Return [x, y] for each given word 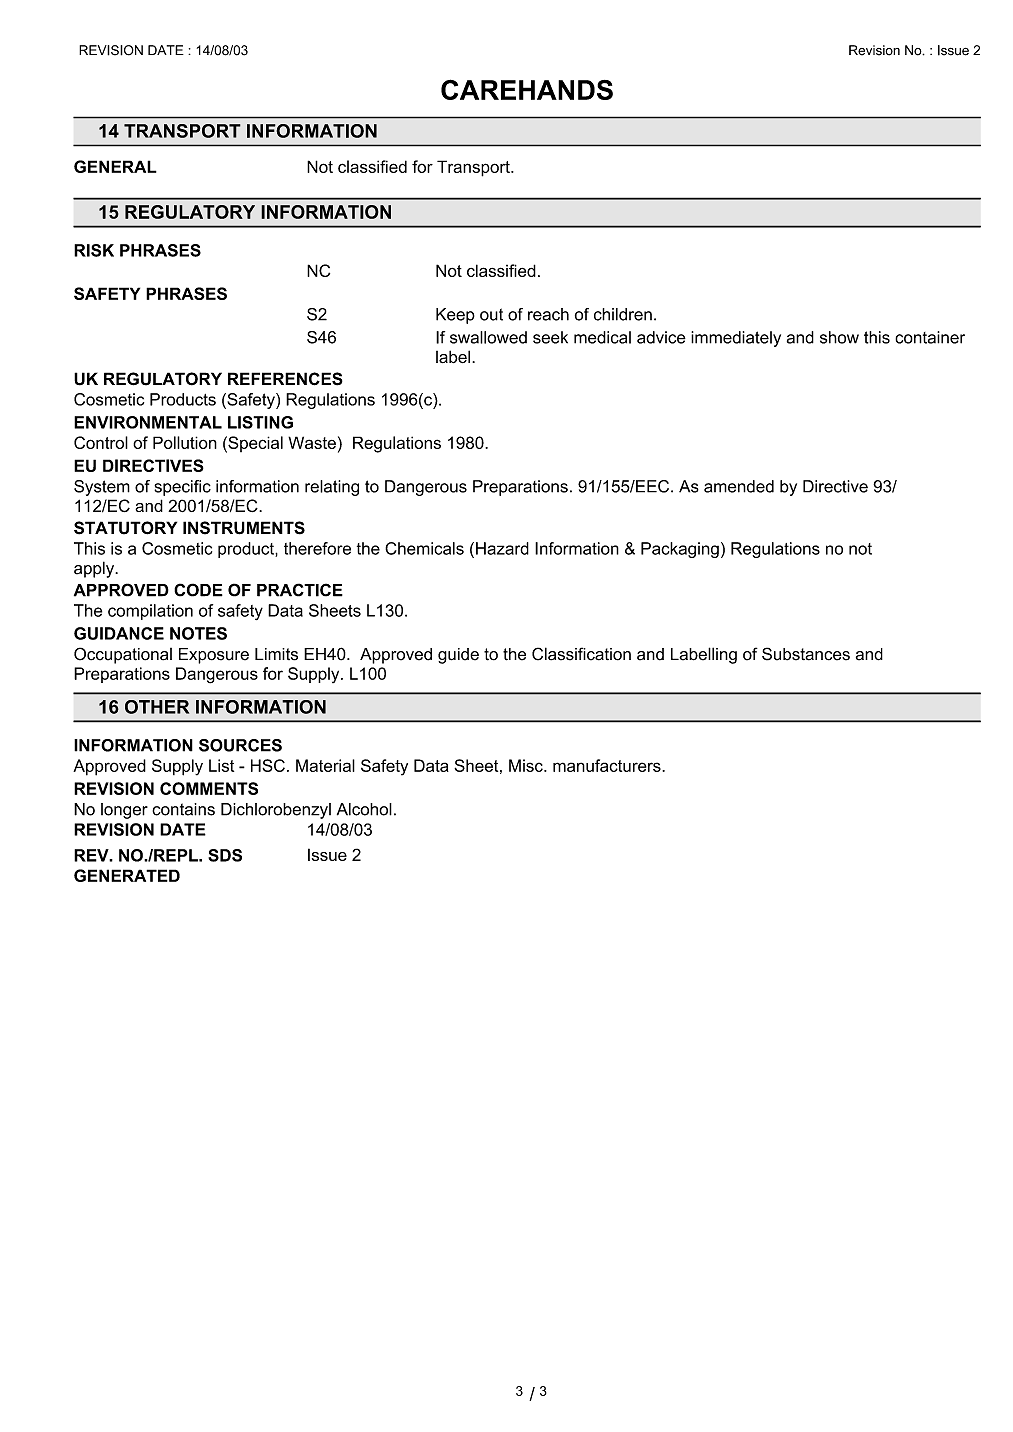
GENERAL [115, 166]
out [491, 314]
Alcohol [364, 809]
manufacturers [608, 765]
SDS [225, 855]
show [839, 337]
